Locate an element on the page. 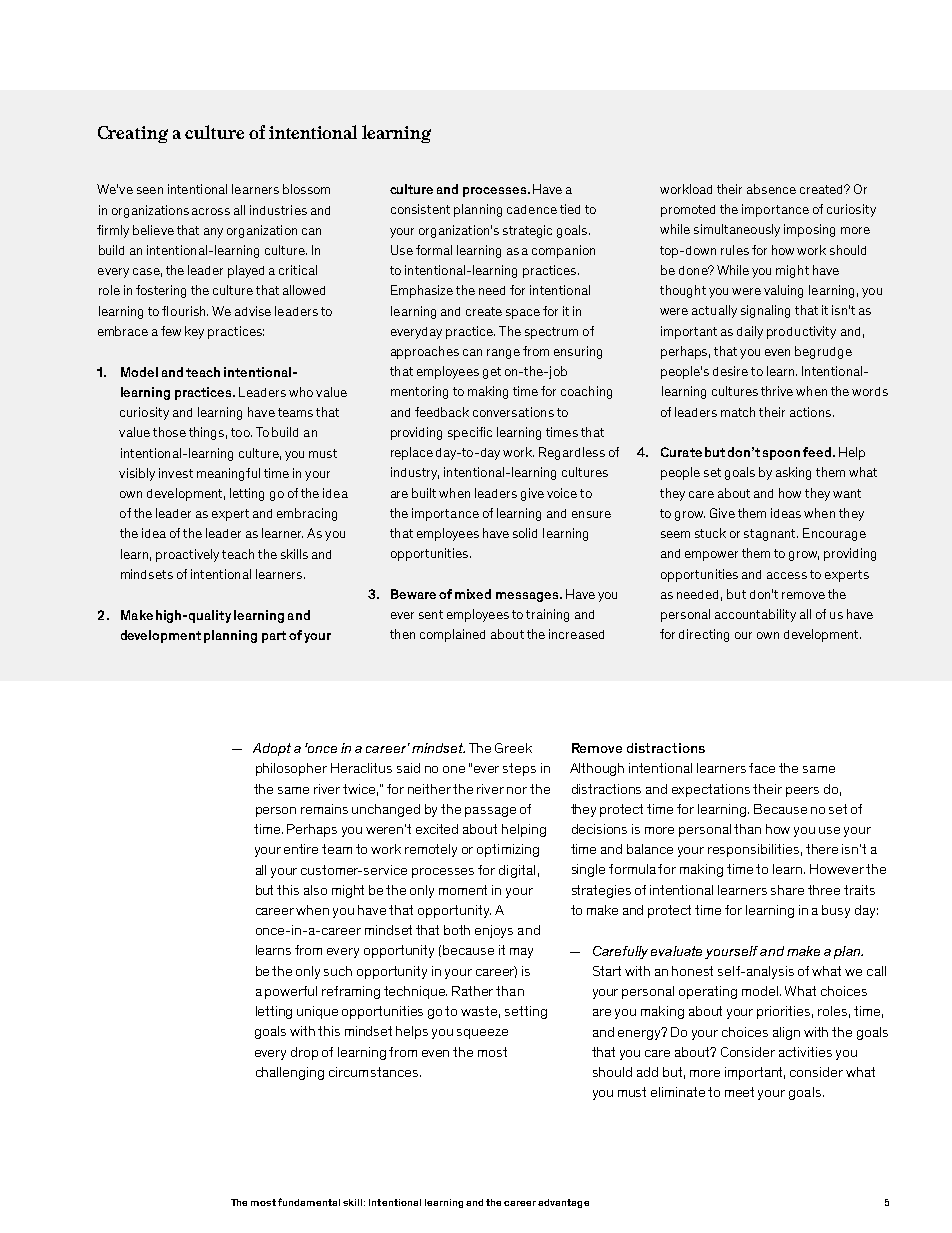 This image has width=952, height=1233. seen is located at coordinates (150, 190).
